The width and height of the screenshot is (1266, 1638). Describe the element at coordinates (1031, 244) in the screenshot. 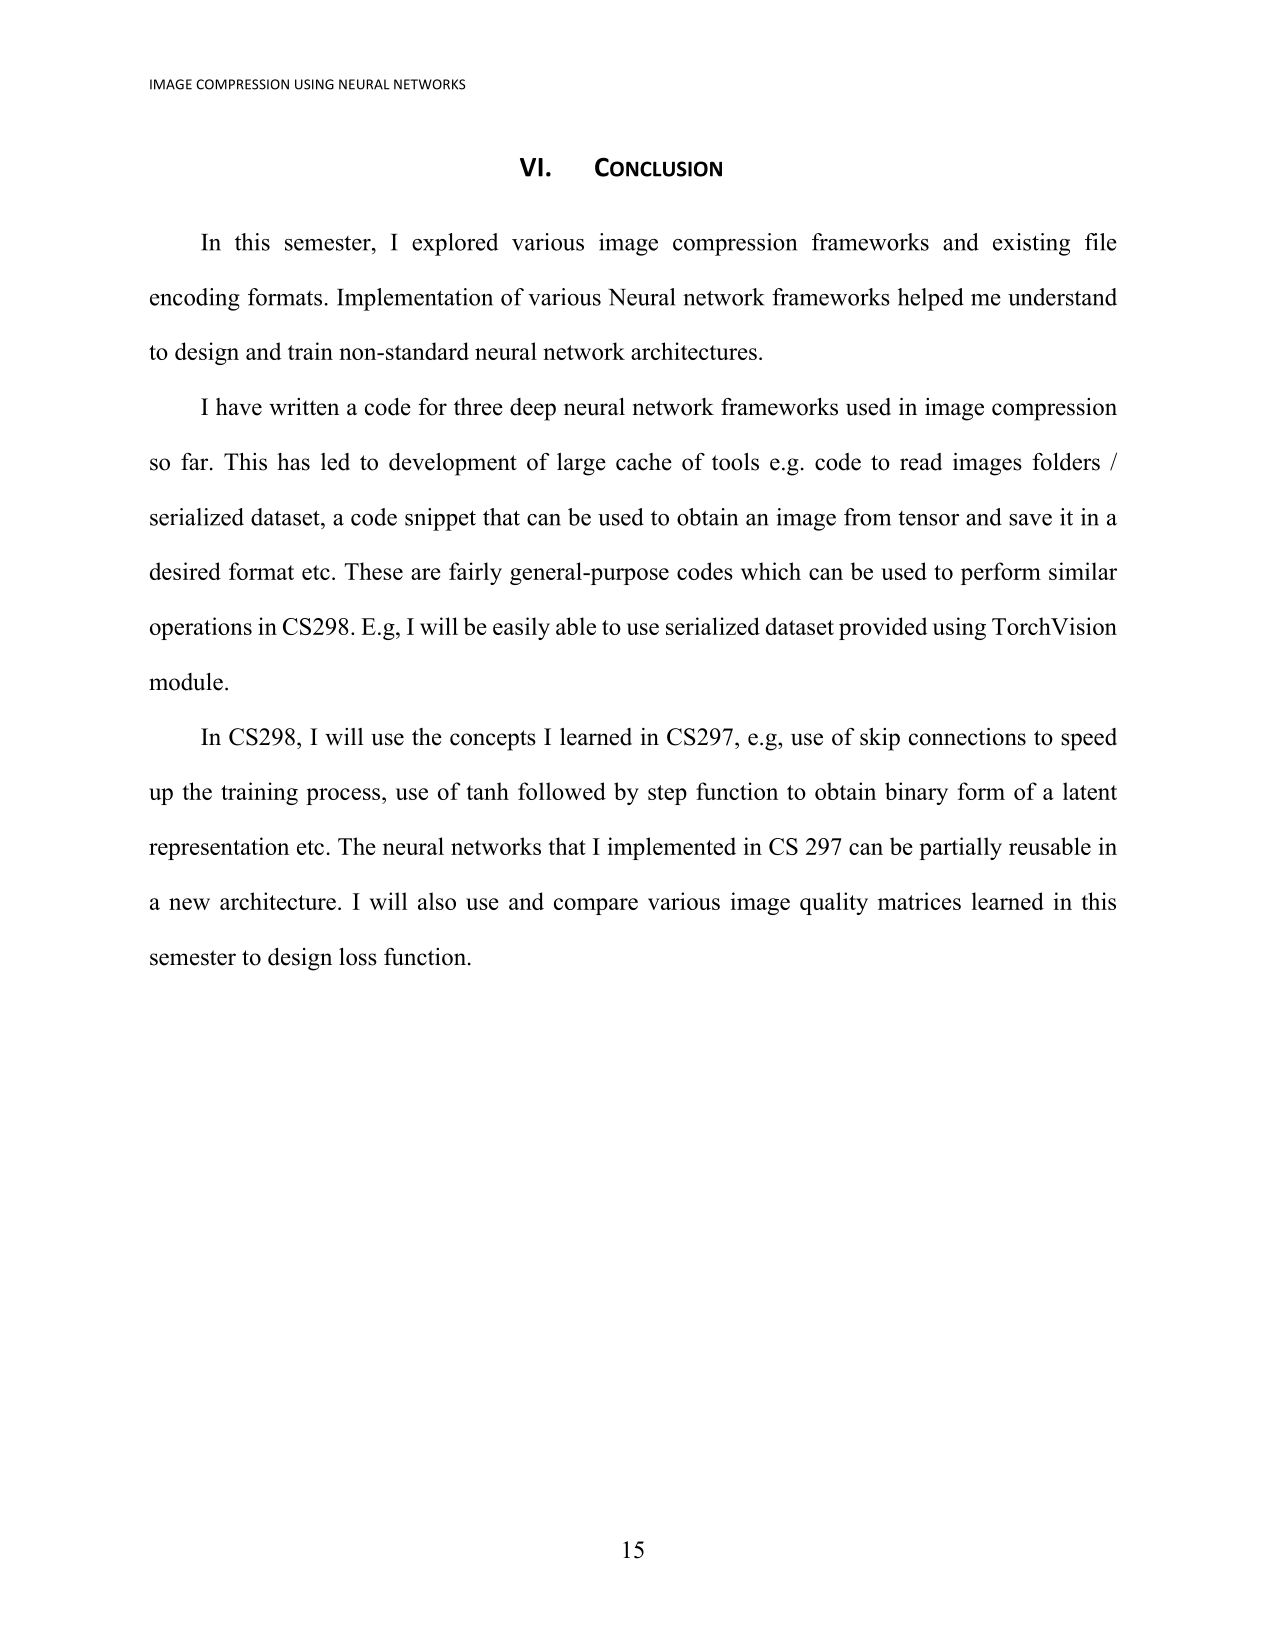

I see `existing` at that location.
